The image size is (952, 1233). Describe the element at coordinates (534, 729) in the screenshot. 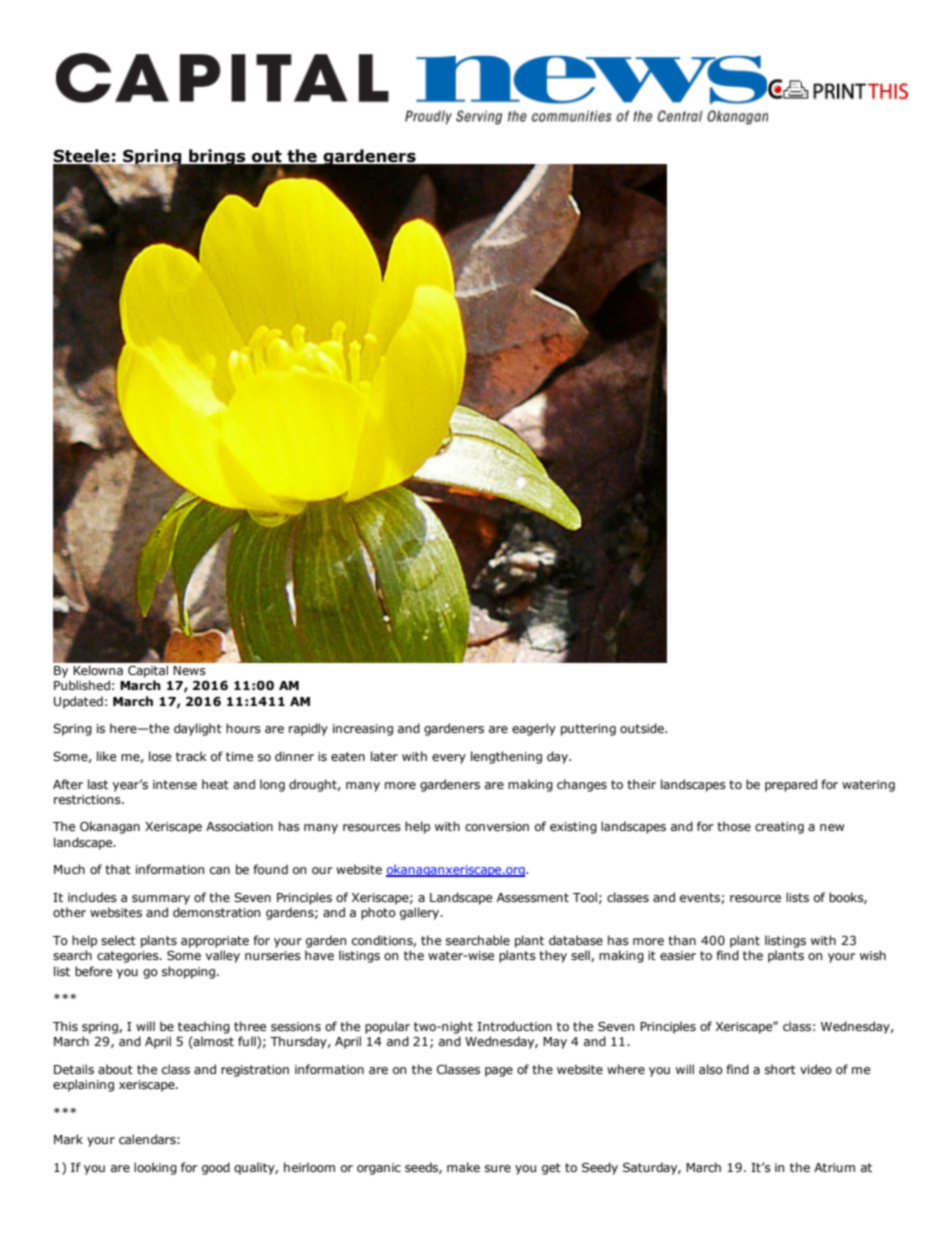

I see `eagerly` at that location.
